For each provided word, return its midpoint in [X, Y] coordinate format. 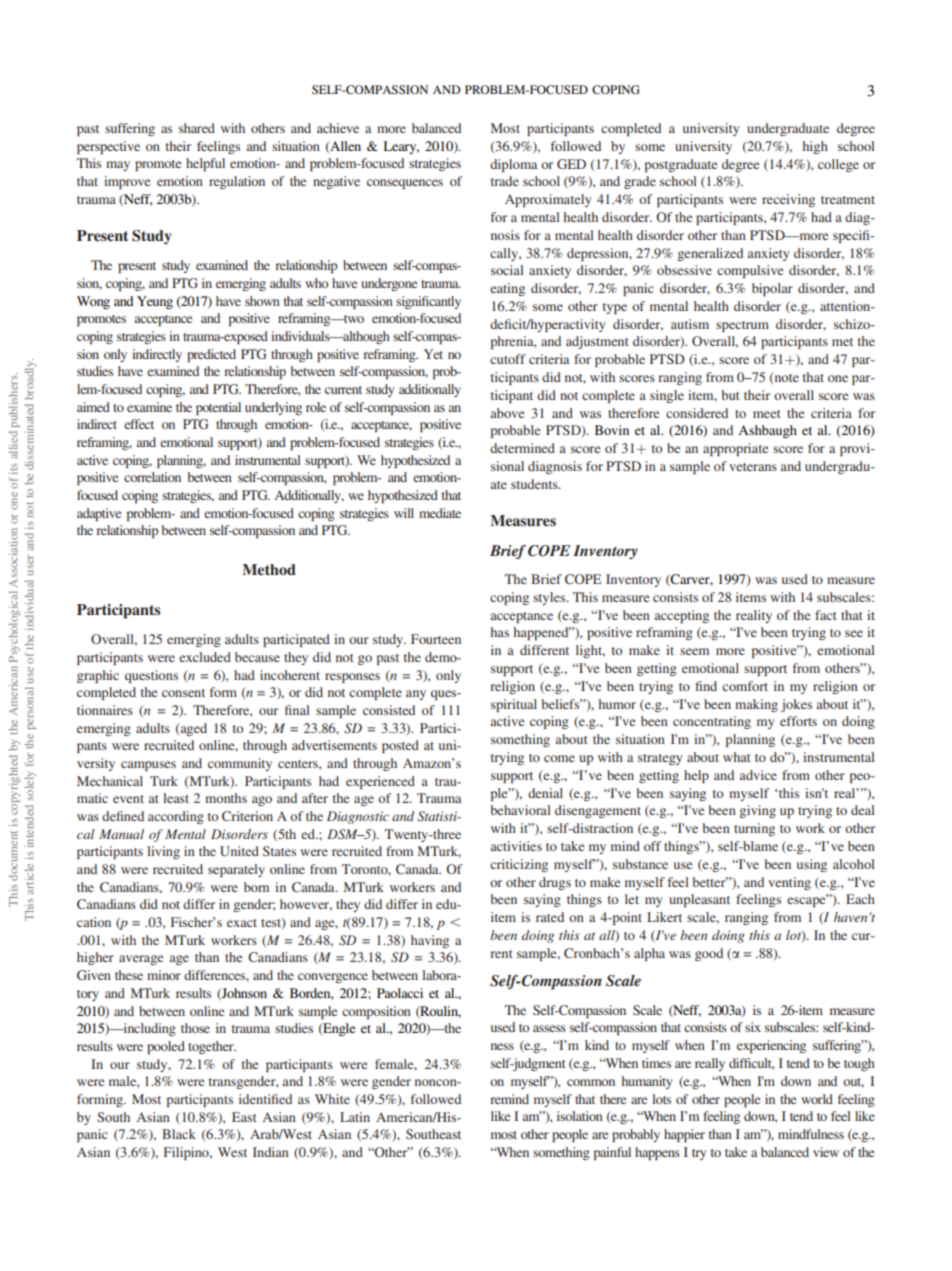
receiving [788, 200]
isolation [580, 1116]
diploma [513, 165]
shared [197, 128]
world [817, 1099]
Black [179, 1134]
